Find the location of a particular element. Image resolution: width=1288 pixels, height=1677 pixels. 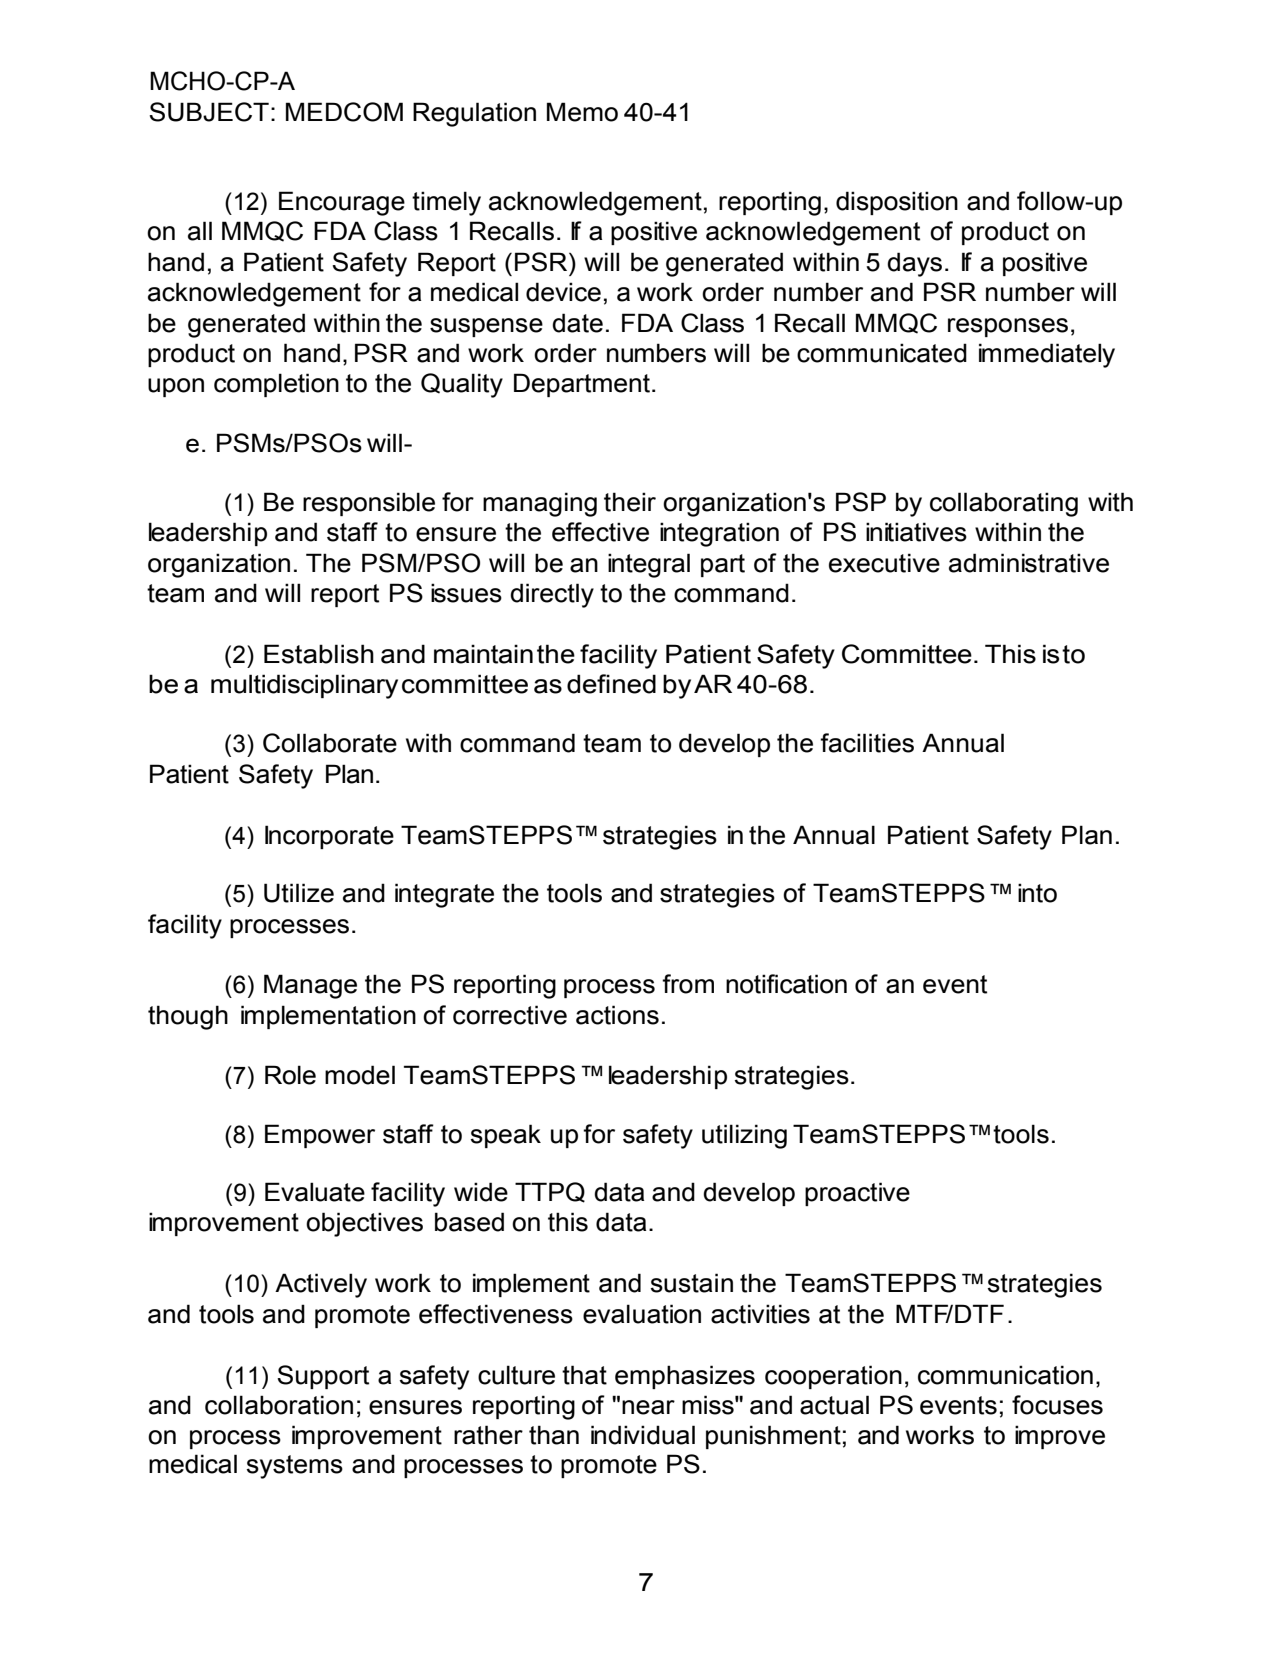

Encourage is located at coordinates (342, 203).
